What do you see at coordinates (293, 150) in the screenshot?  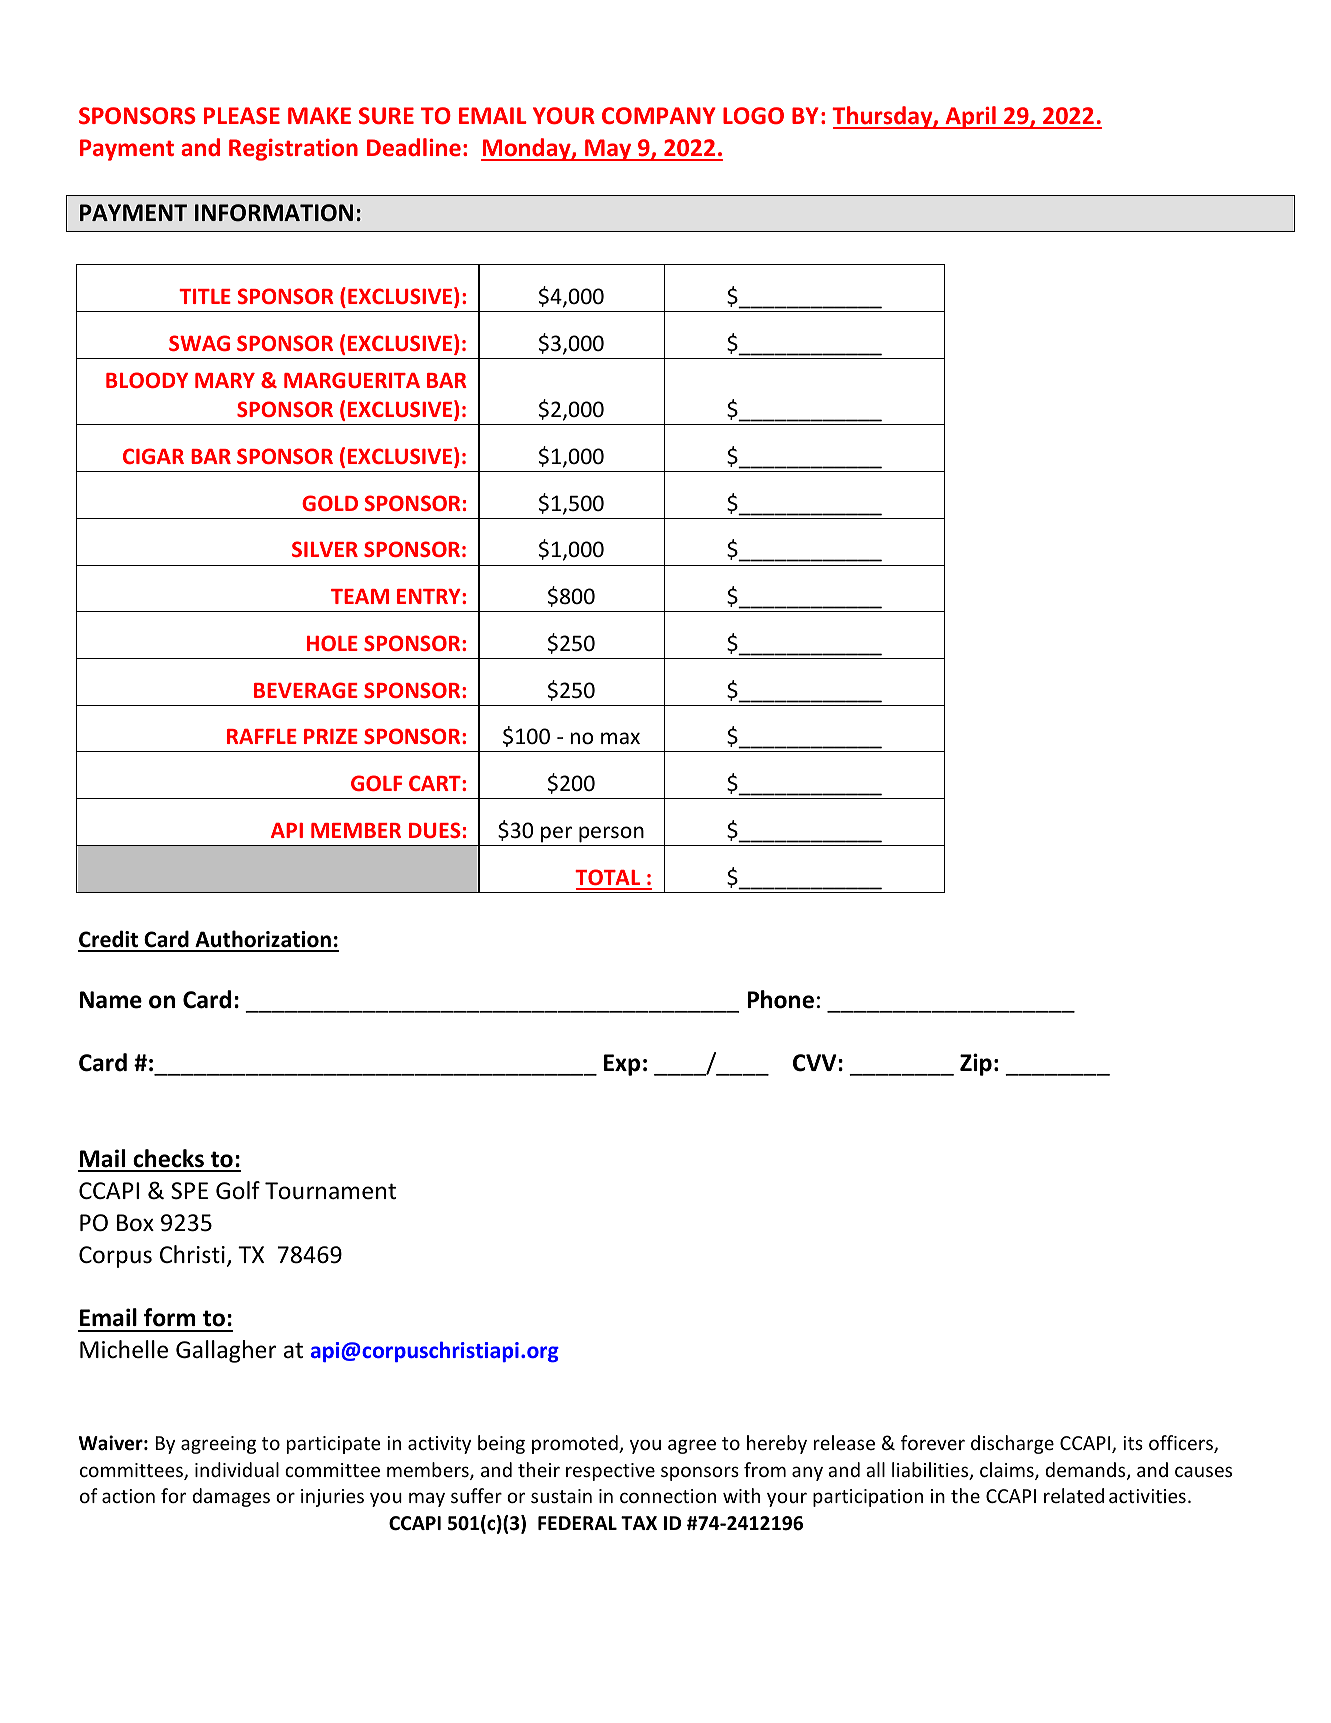 I see `Registration` at bounding box center [293, 150].
